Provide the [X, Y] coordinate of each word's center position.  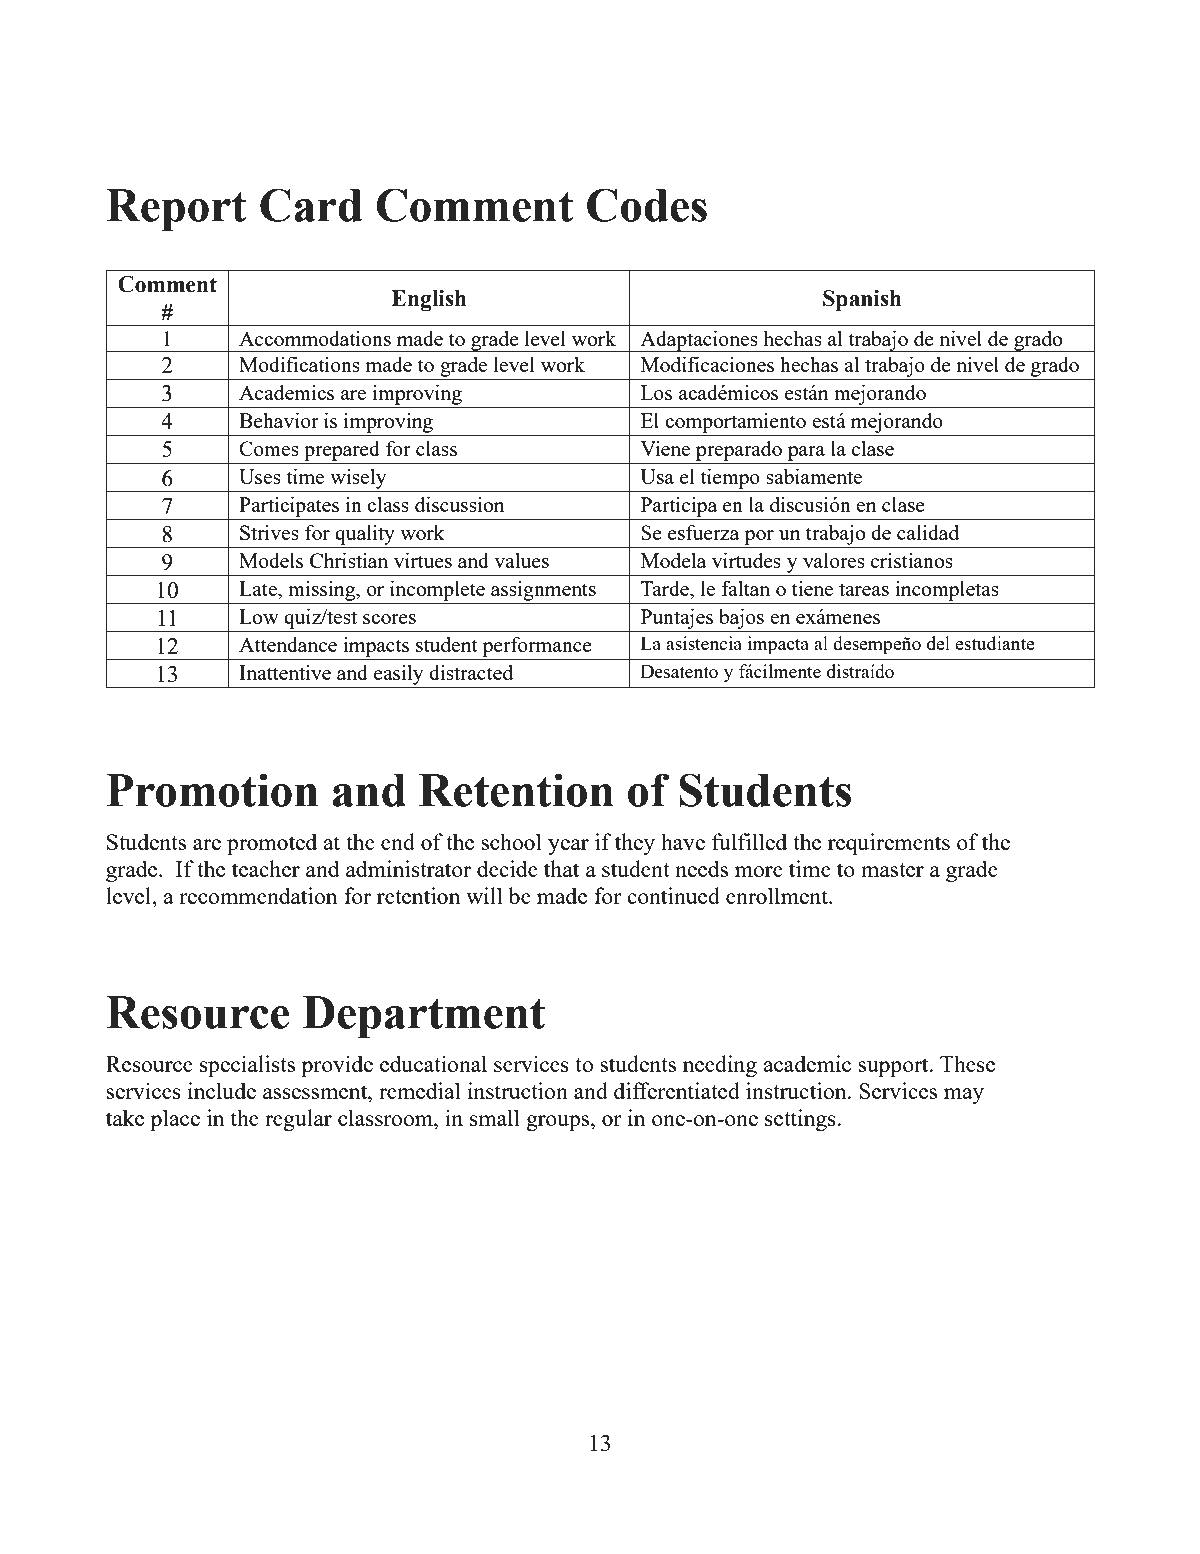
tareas [864, 589]
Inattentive [285, 672]
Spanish [862, 300]
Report [176, 210]
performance [537, 647]
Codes [647, 205]
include [222, 1090]
